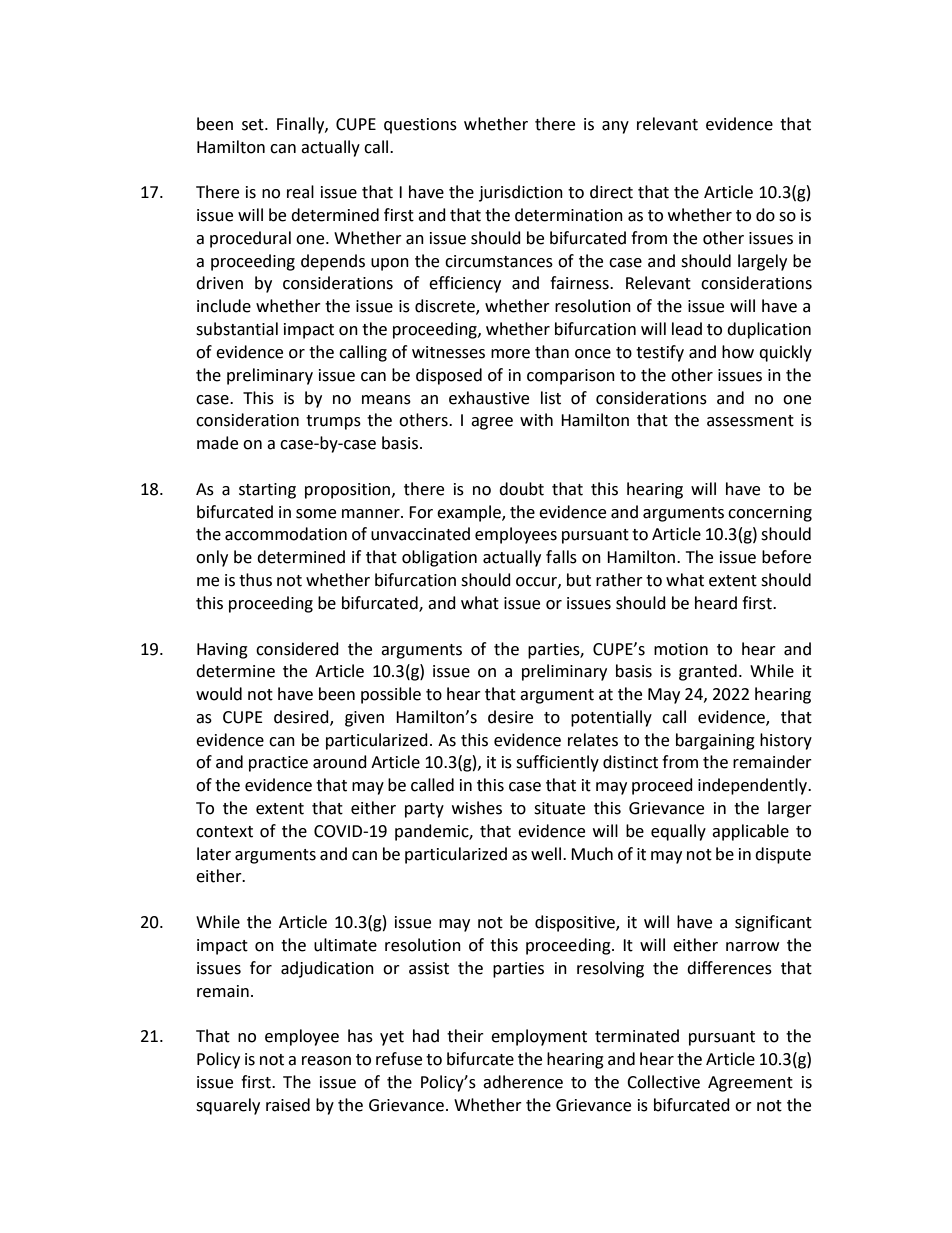 This image has width=952, height=1233. I want to click on any, so click(615, 127).
